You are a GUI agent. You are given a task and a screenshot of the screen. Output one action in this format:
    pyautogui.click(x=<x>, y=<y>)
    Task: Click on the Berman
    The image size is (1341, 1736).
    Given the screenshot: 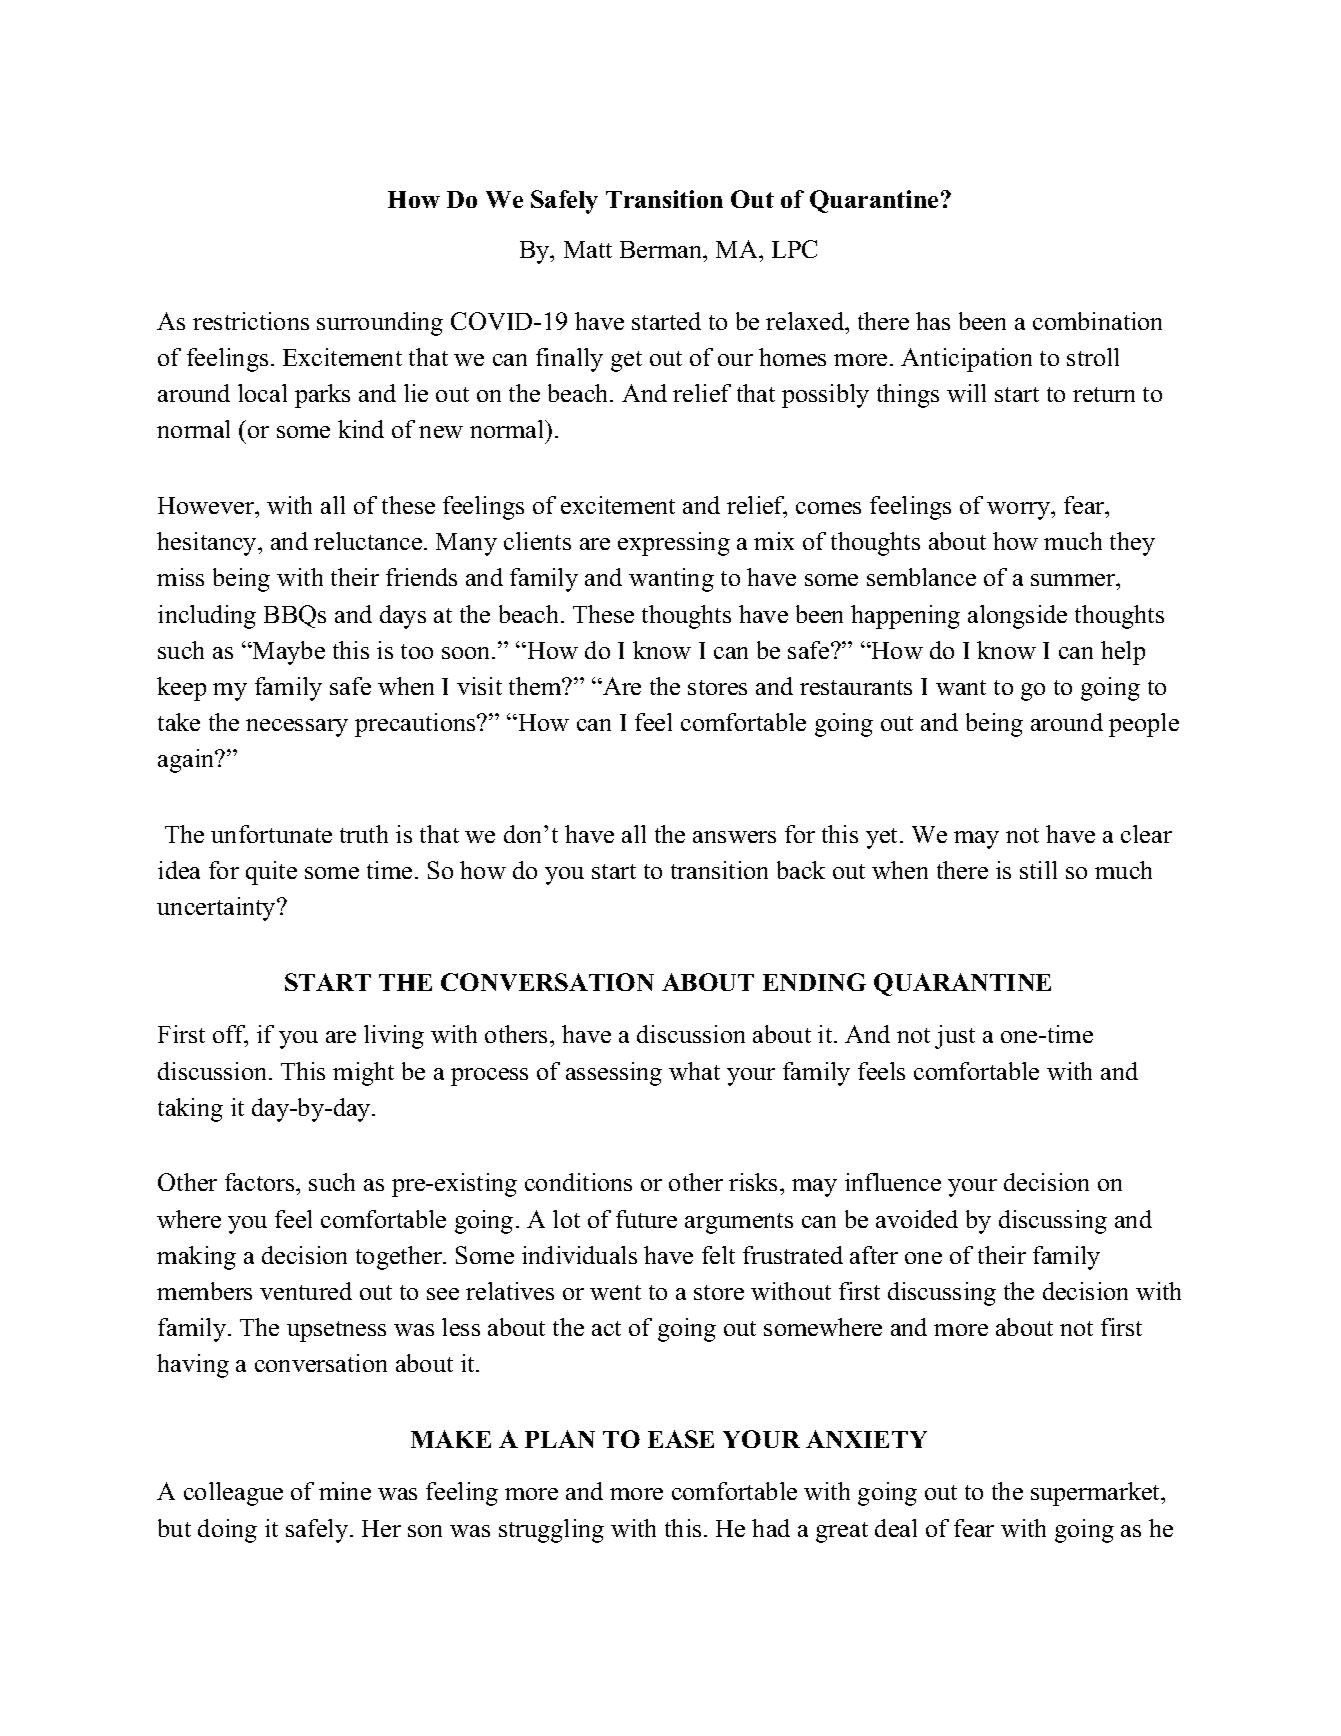 What is the action you would take?
    pyautogui.click(x=662, y=249)
